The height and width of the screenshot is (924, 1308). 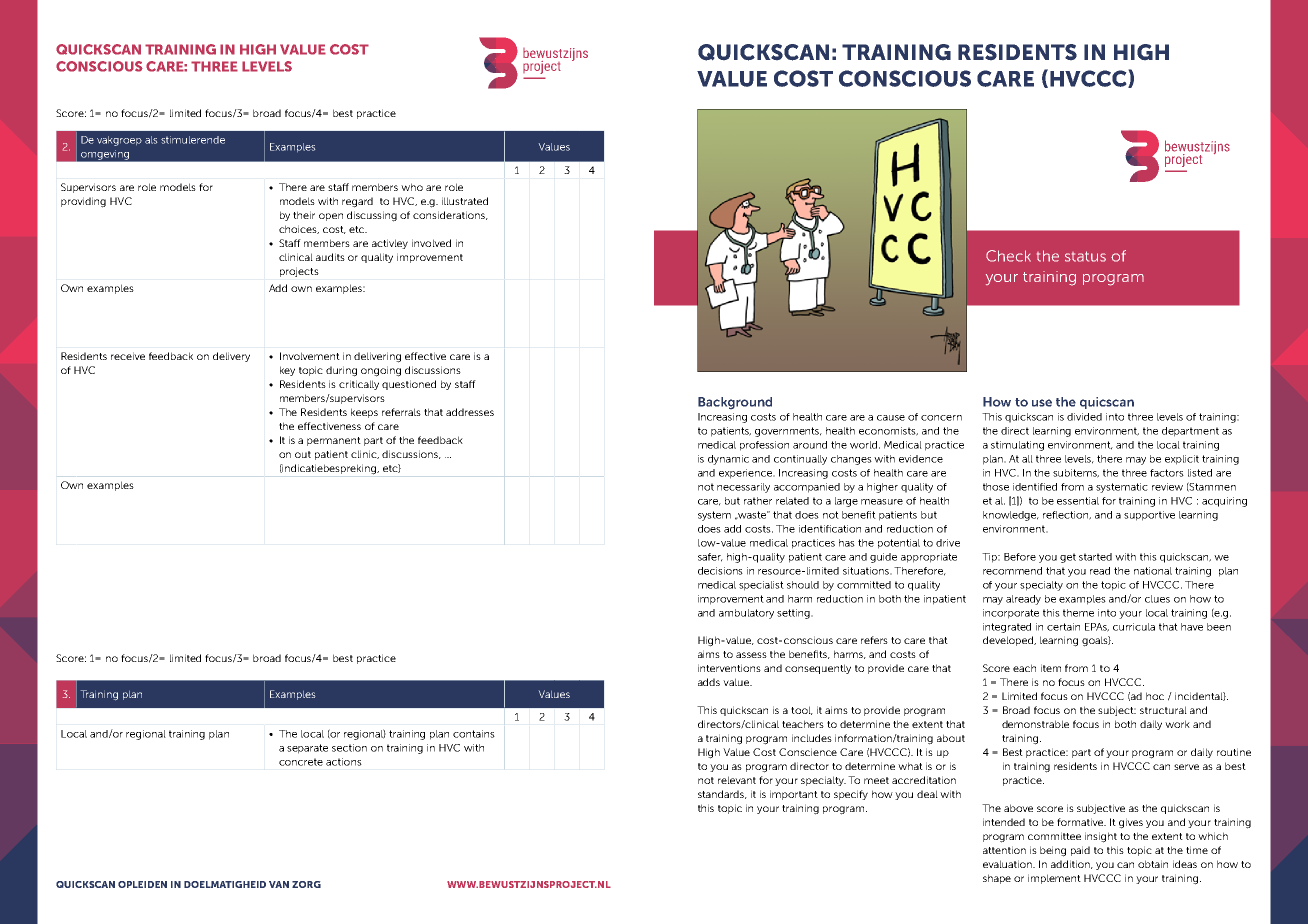 I want to click on ZORG, so click(x=306, y=884).
